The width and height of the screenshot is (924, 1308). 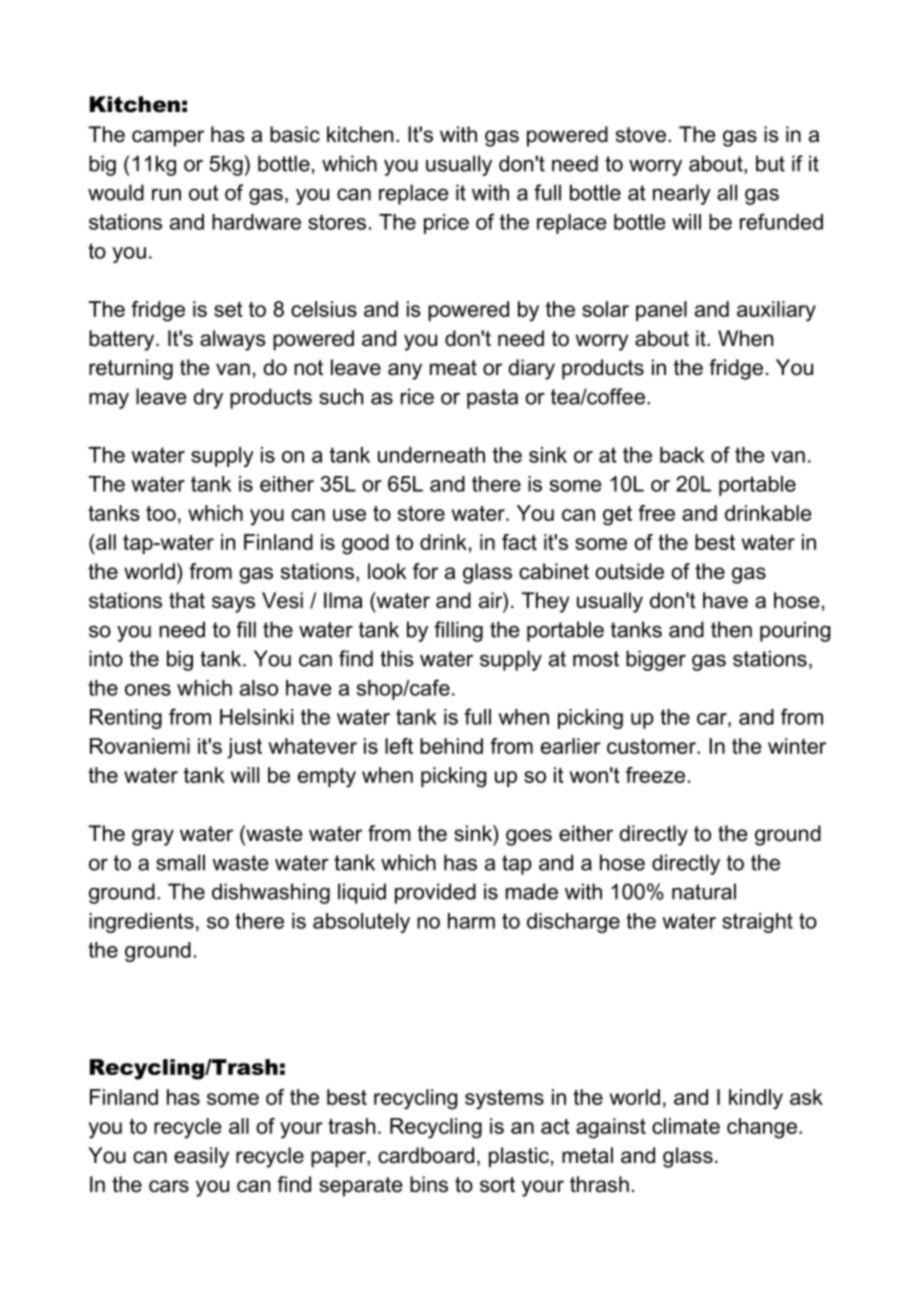 What do you see at coordinates (161, 513) in the screenshot?
I see `too` at bounding box center [161, 513].
